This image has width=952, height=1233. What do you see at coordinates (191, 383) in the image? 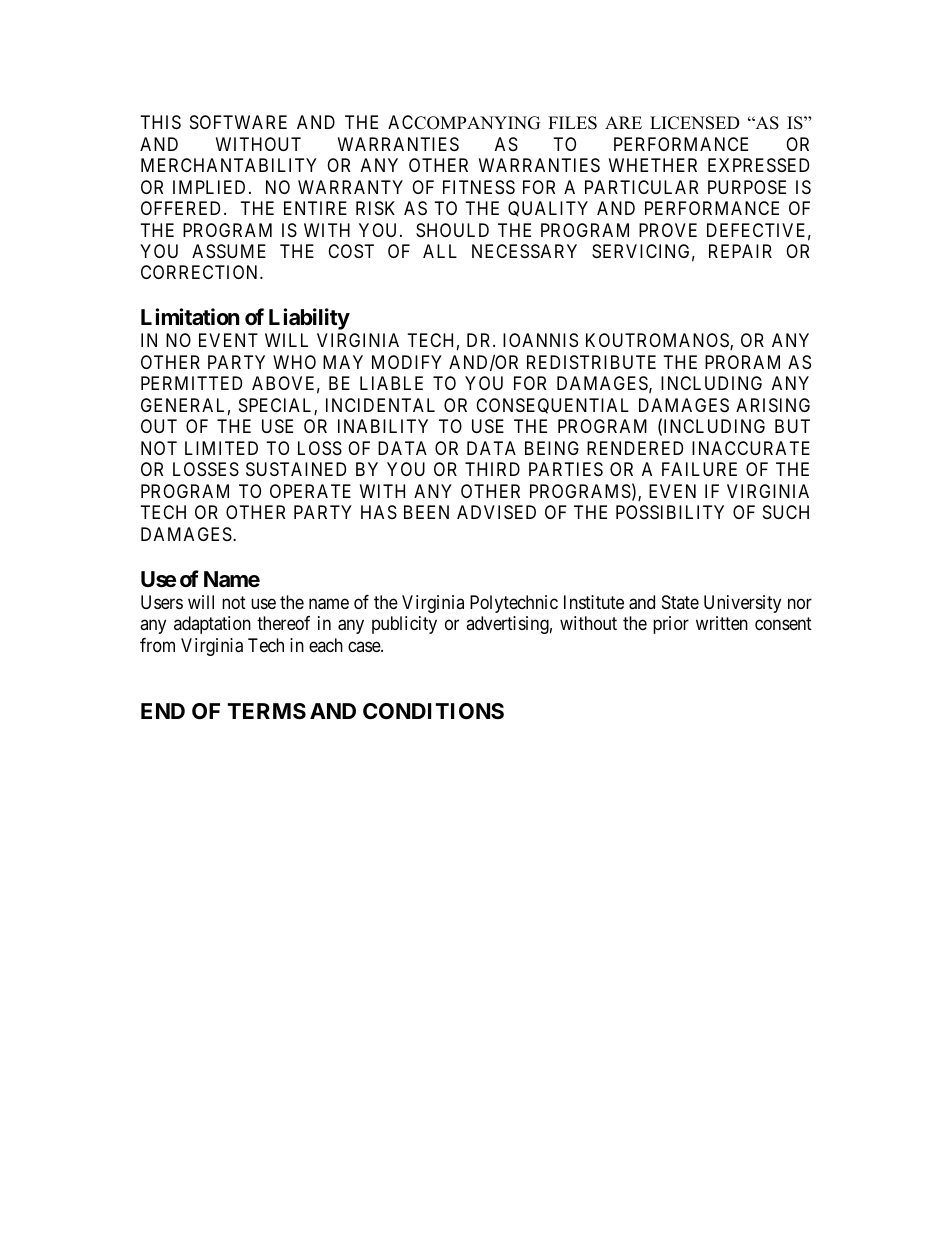
I see `PERMITTED` at bounding box center [191, 383].
